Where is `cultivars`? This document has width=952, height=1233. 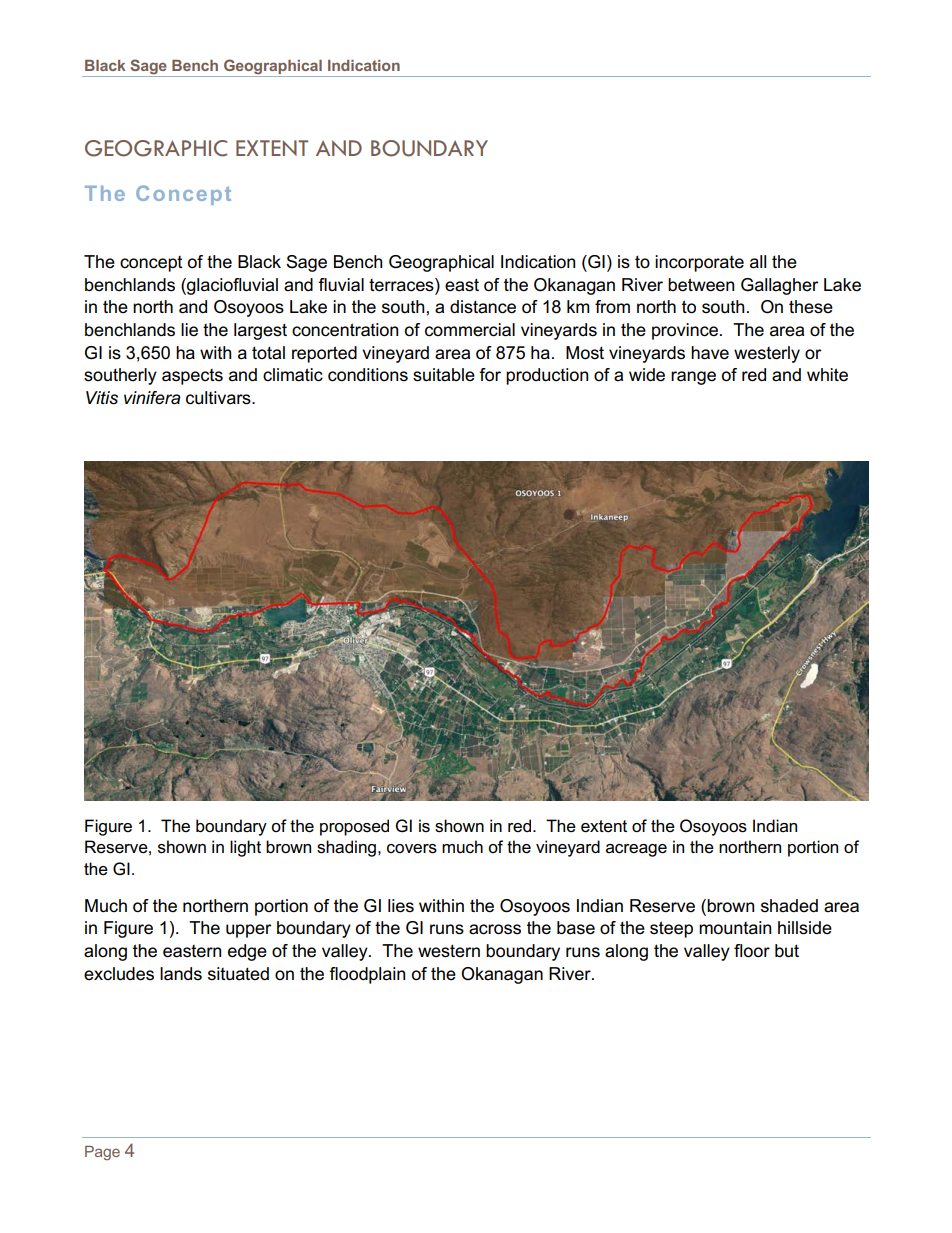
cultivars is located at coordinates (219, 398).
